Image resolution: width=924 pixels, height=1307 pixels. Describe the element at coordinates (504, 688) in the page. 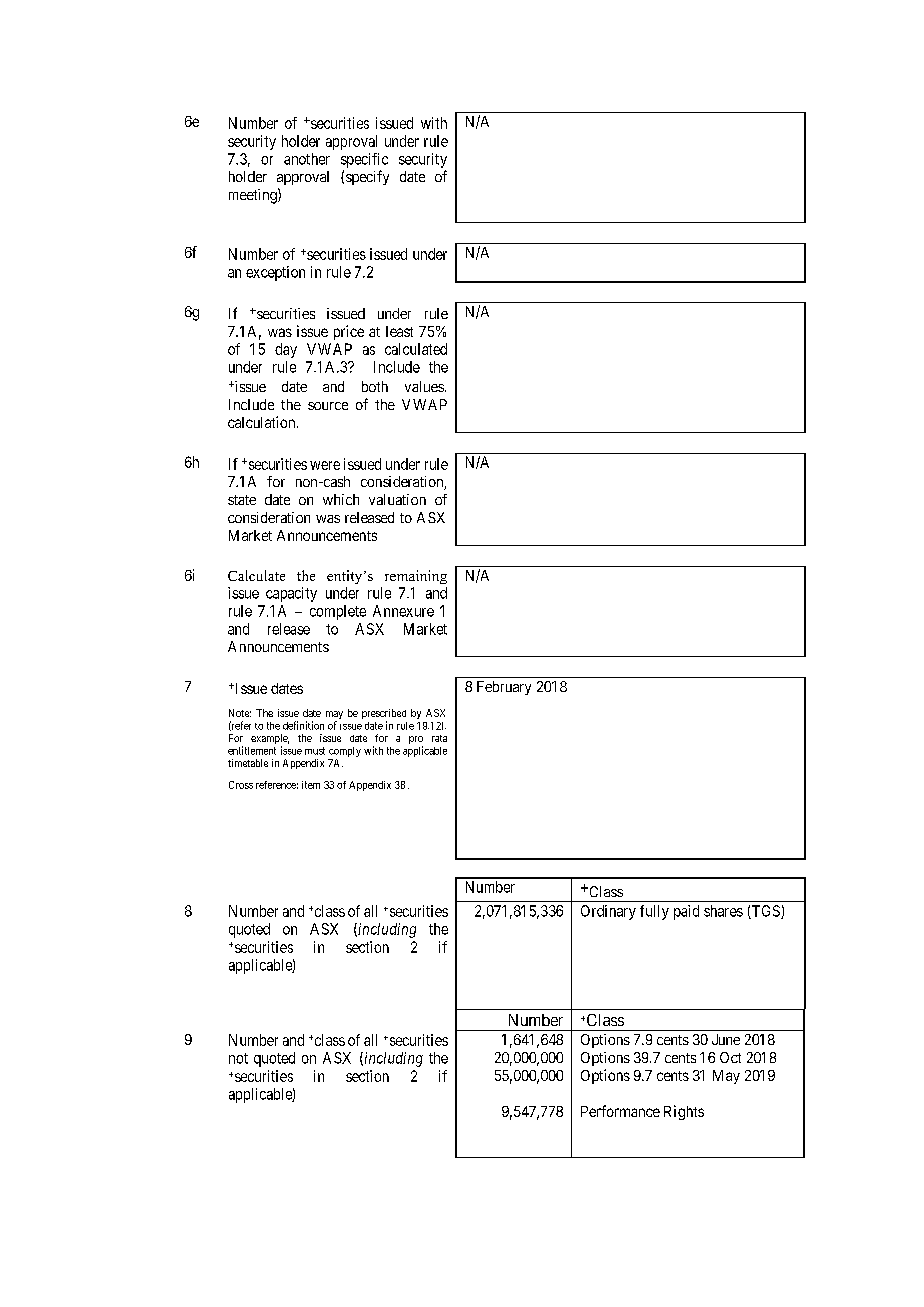

I see `February` at that location.
